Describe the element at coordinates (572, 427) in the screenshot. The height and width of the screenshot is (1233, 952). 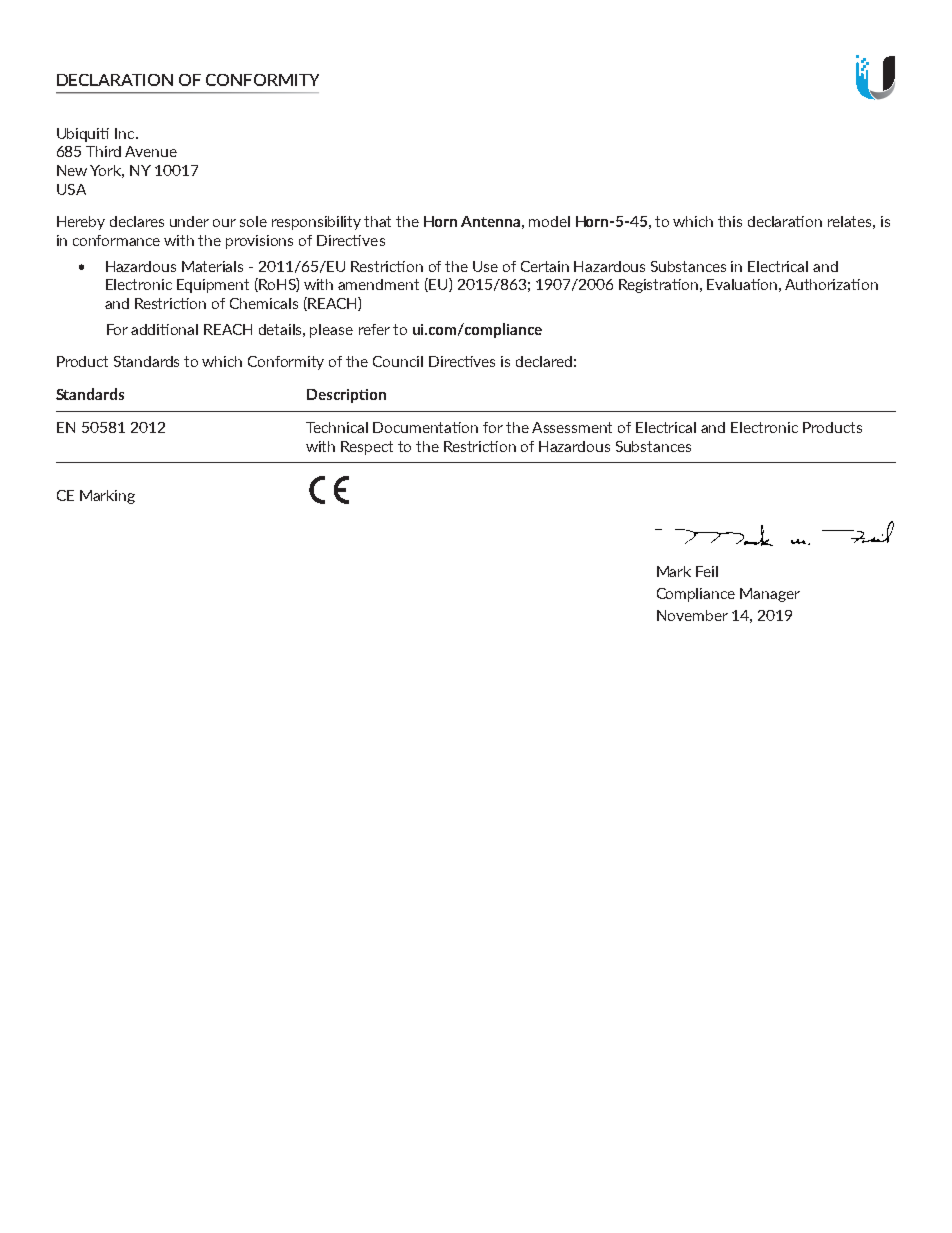
I see `Assessment` at that location.
